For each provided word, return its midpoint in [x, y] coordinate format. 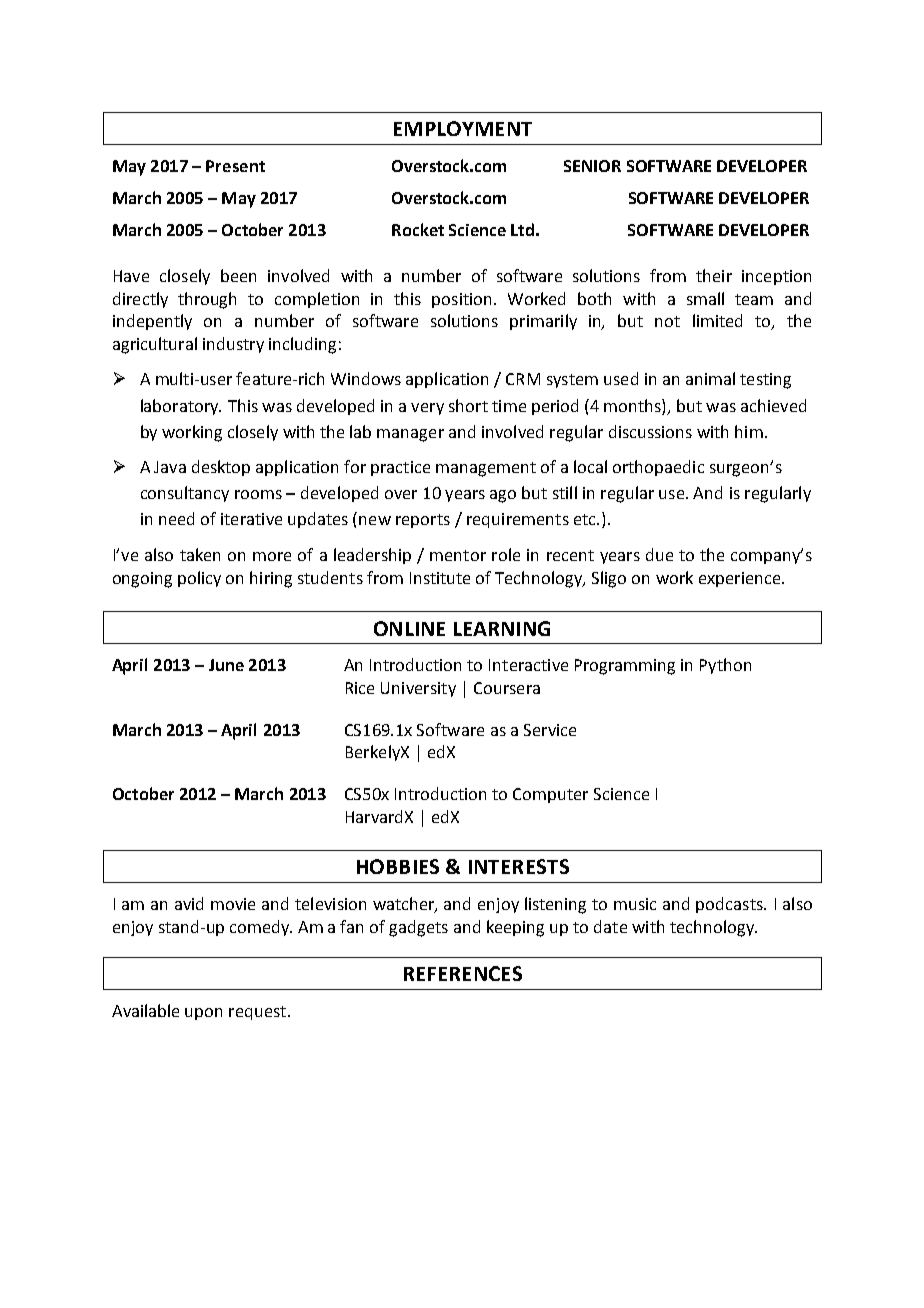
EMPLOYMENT [463, 128]
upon [203, 1014]
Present [235, 166]
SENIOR [592, 166]
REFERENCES [463, 973]
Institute [440, 578]
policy [199, 579]
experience [741, 579]
